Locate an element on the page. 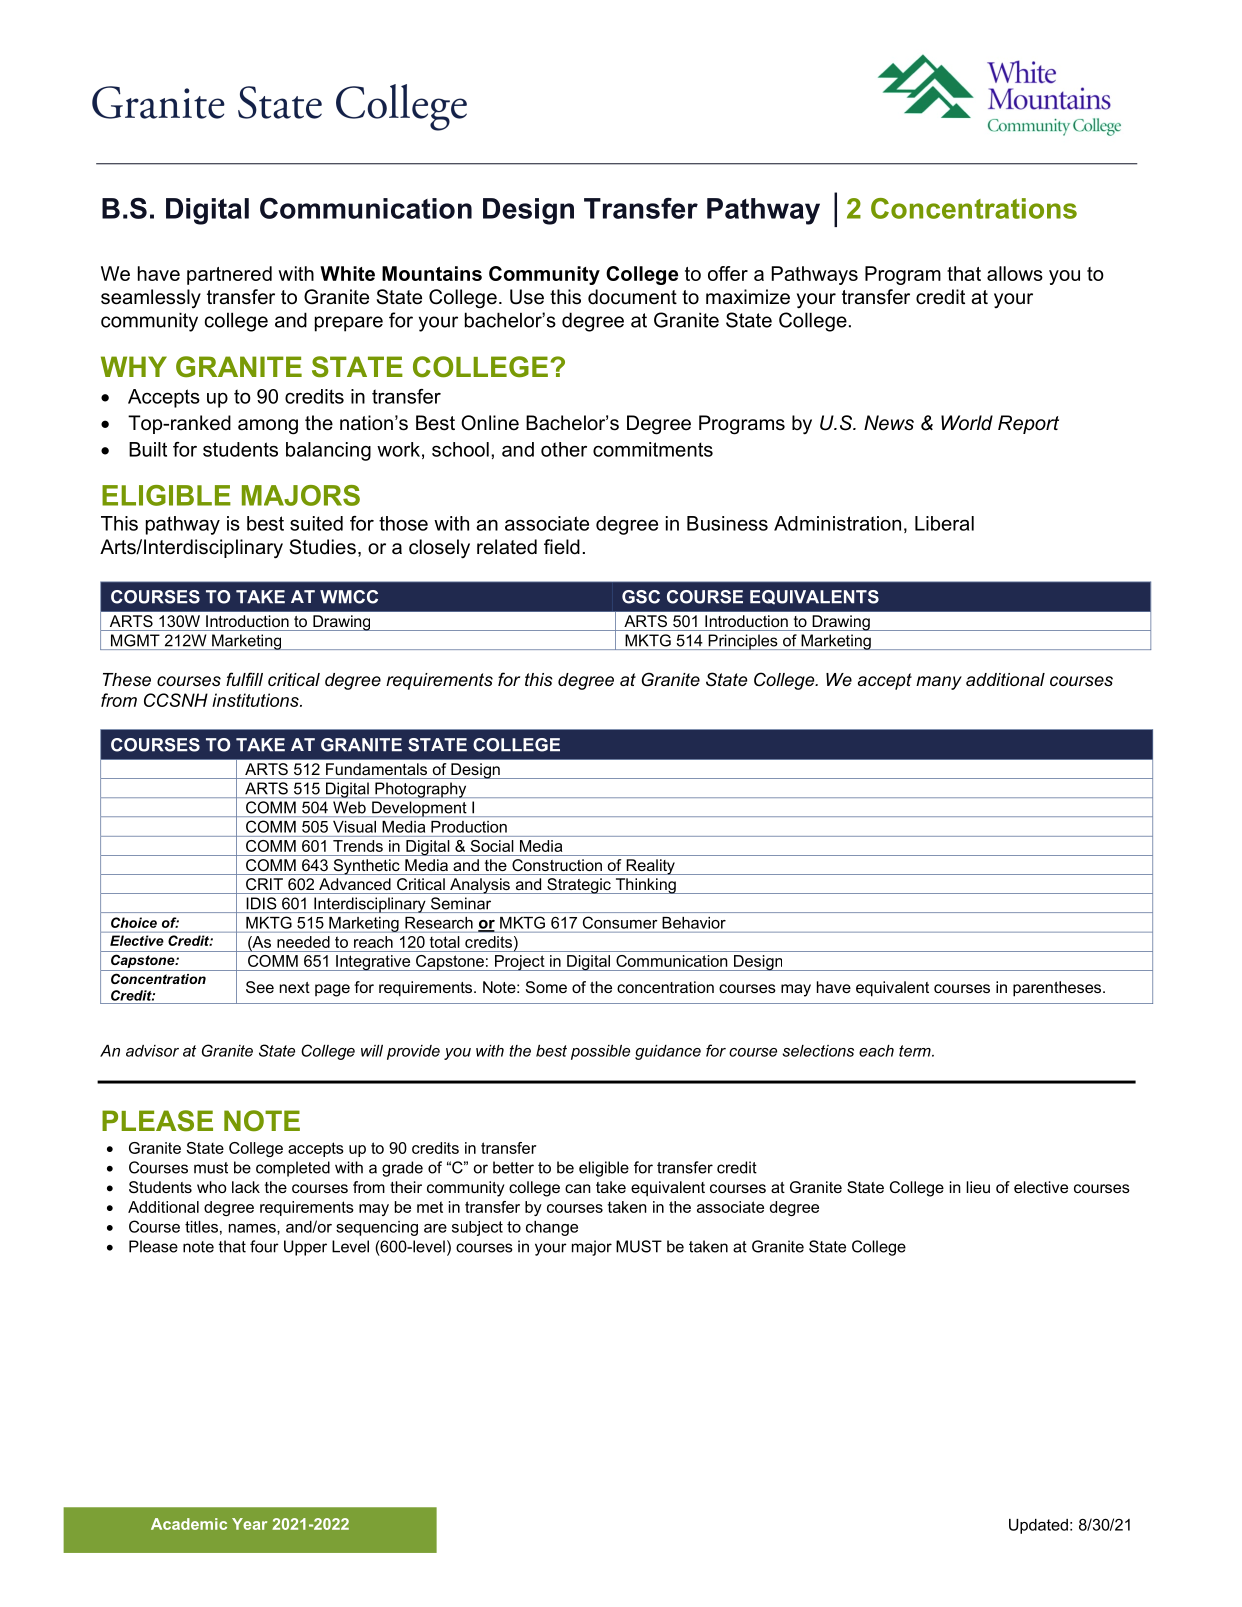 The width and height of the page is (1242, 1607). Strategic is located at coordinates (579, 886).
